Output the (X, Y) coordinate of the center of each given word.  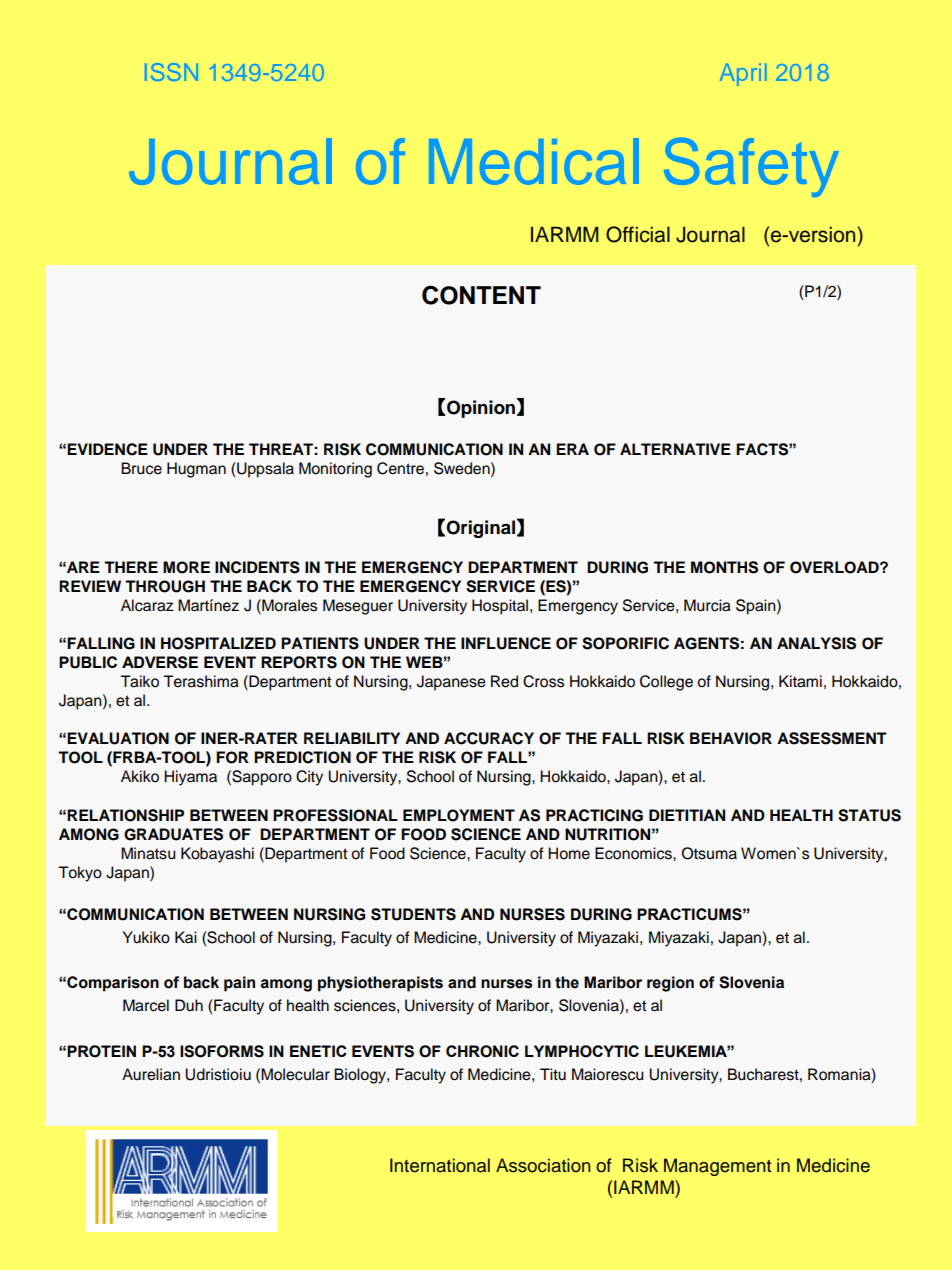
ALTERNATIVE (675, 449)
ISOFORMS (222, 1051)
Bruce (141, 468)
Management (717, 1167)
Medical (534, 161)
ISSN (171, 72)
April (743, 74)
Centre (400, 468)
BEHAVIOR (731, 738)
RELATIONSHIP (125, 815)
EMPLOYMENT (459, 815)
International (440, 1165)
